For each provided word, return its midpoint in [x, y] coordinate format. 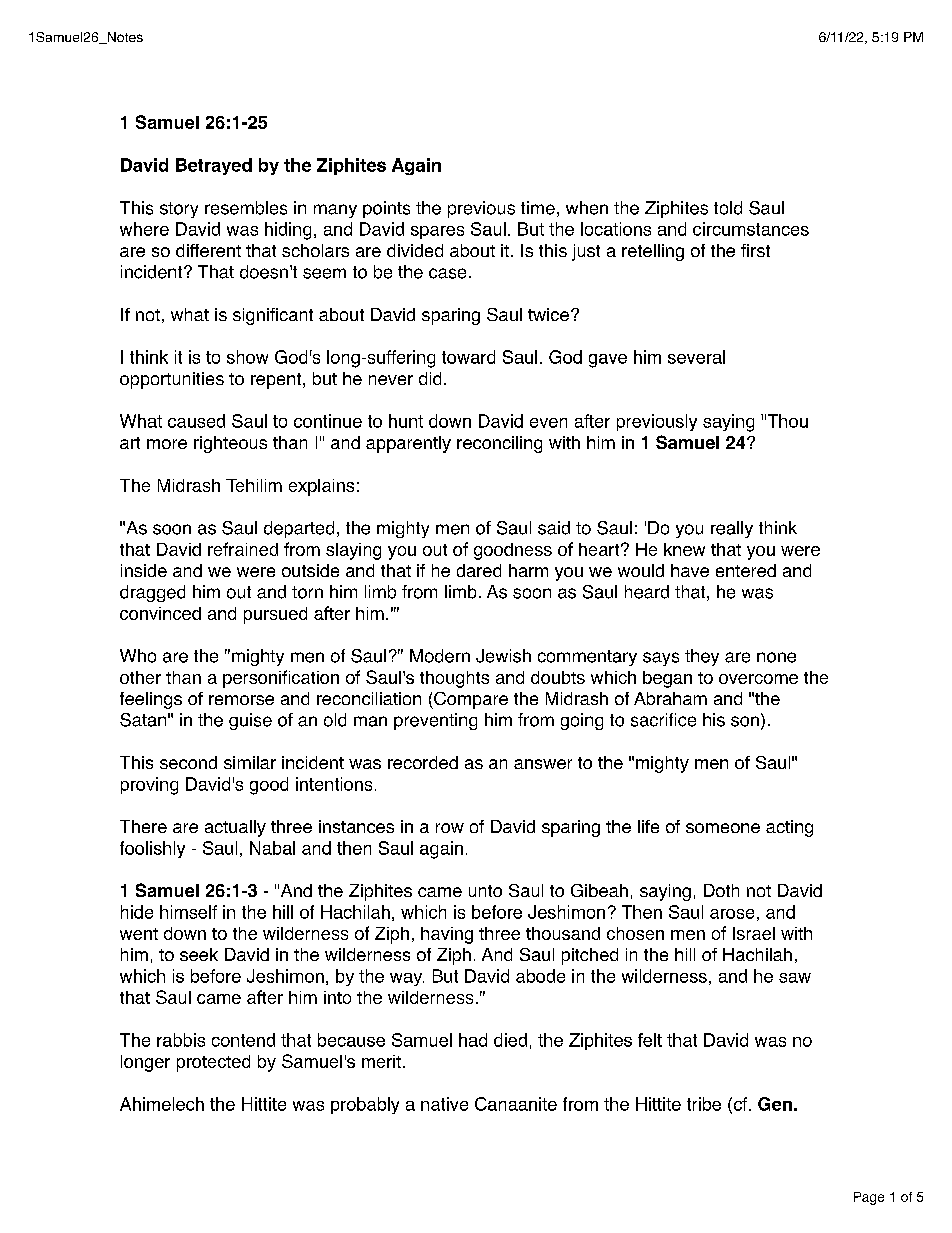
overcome [758, 679]
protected [213, 1063]
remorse [241, 700]
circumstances [751, 229]
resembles [246, 208]
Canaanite [516, 1104]
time [538, 208]
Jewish [503, 656]
